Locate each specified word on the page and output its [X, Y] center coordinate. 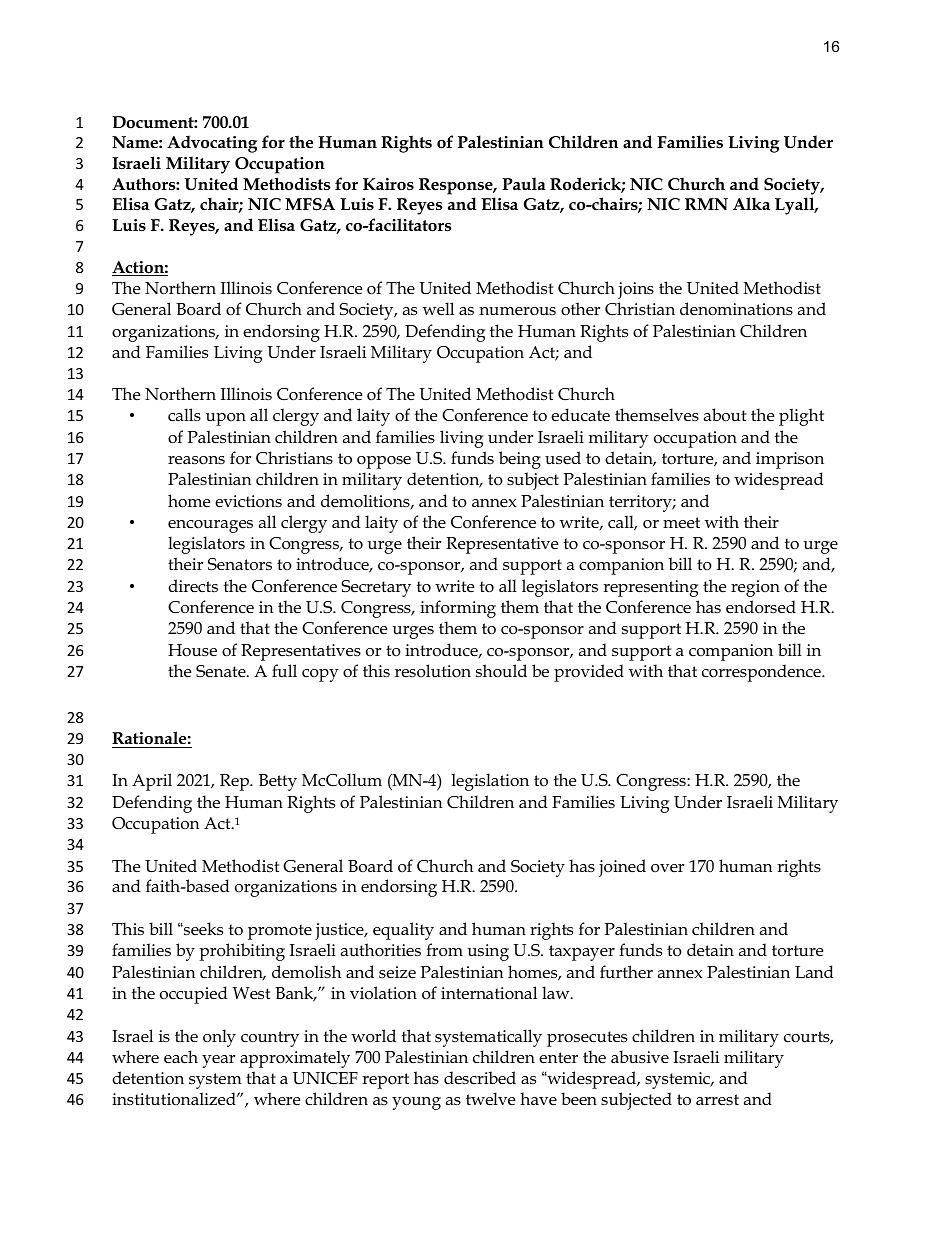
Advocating [212, 144]
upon [226, 419]
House [192, 650]
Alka [751, 203]
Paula [524, 183]
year [218, 1061]
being [520, 460]
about [725, 415]
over [667, 868]
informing [458, 609]
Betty [278, 782]
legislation [490, 782]
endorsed [761, 607]
